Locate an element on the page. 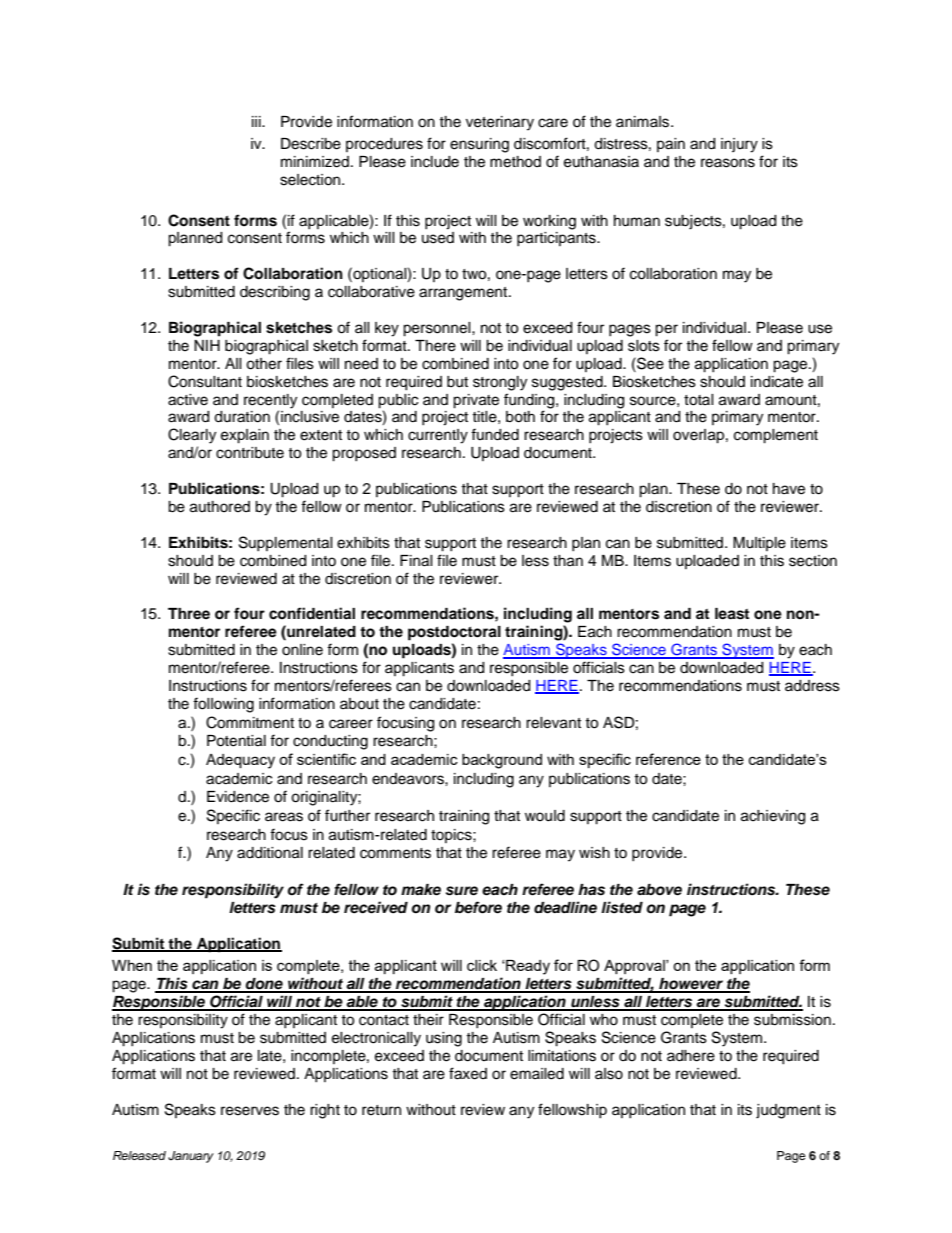 The image size is (952, 1233). ensuring is located at coordinates (479, 145).
